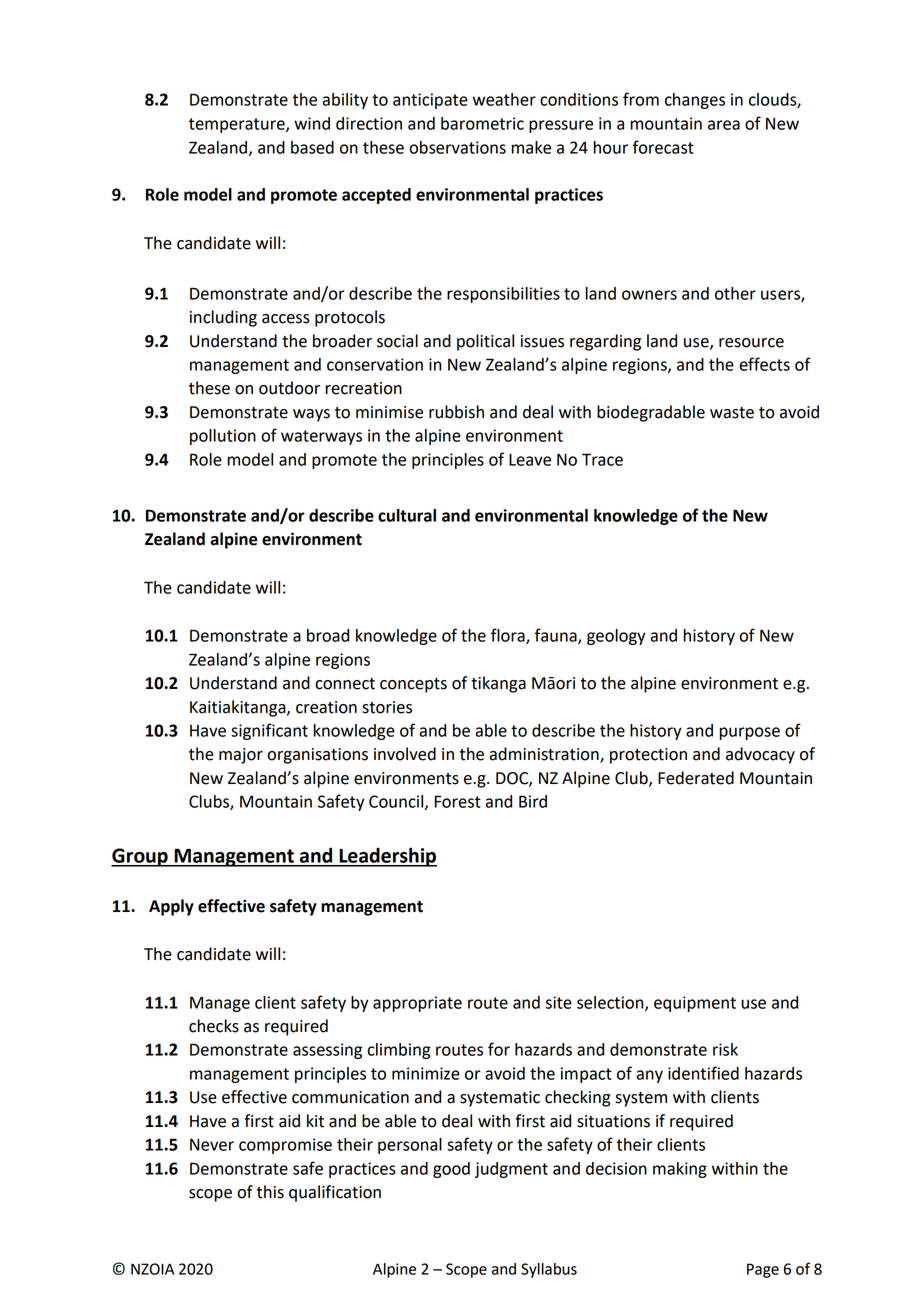 This document has width=924, height=1308. I want to click on making, so click(680, 1170).
